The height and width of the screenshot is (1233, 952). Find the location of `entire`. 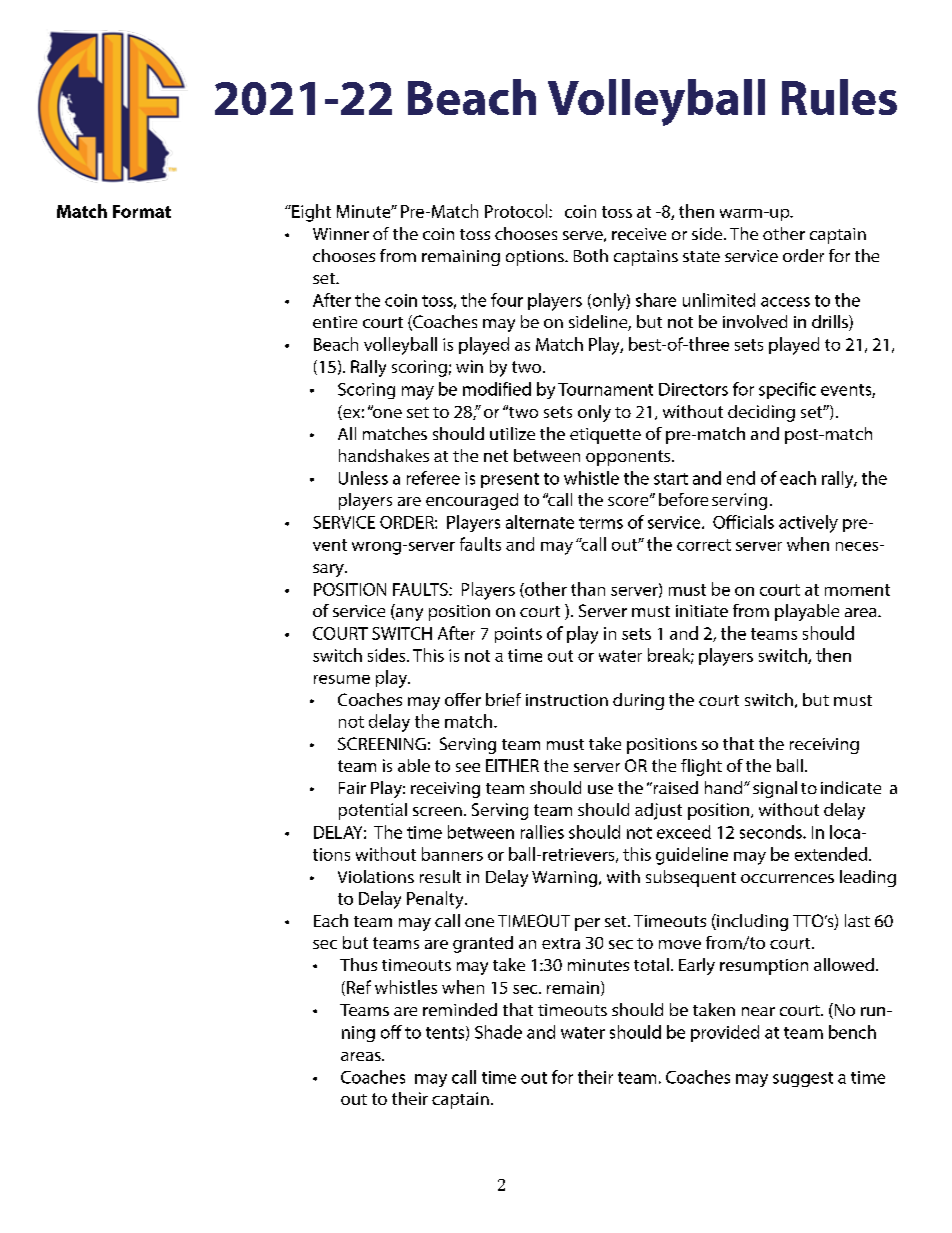

entire is located at coordinates (335, 322).
